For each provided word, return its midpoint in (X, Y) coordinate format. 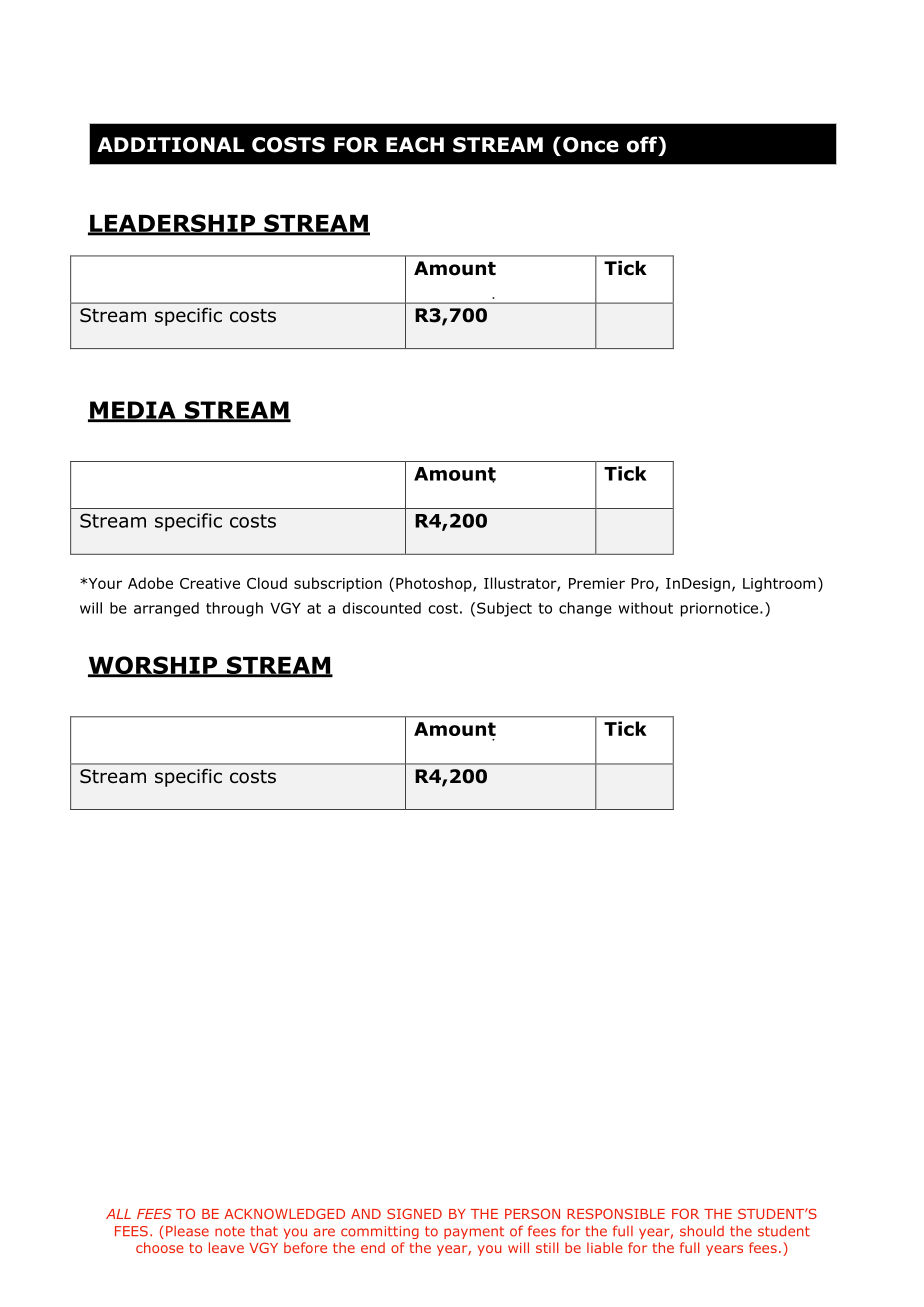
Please (187, 1231)
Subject (504, 609)
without (646, 608)
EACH (415, 145)
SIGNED (414, 1213)
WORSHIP (154, 666)
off (643, 144)
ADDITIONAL (170, 145)
